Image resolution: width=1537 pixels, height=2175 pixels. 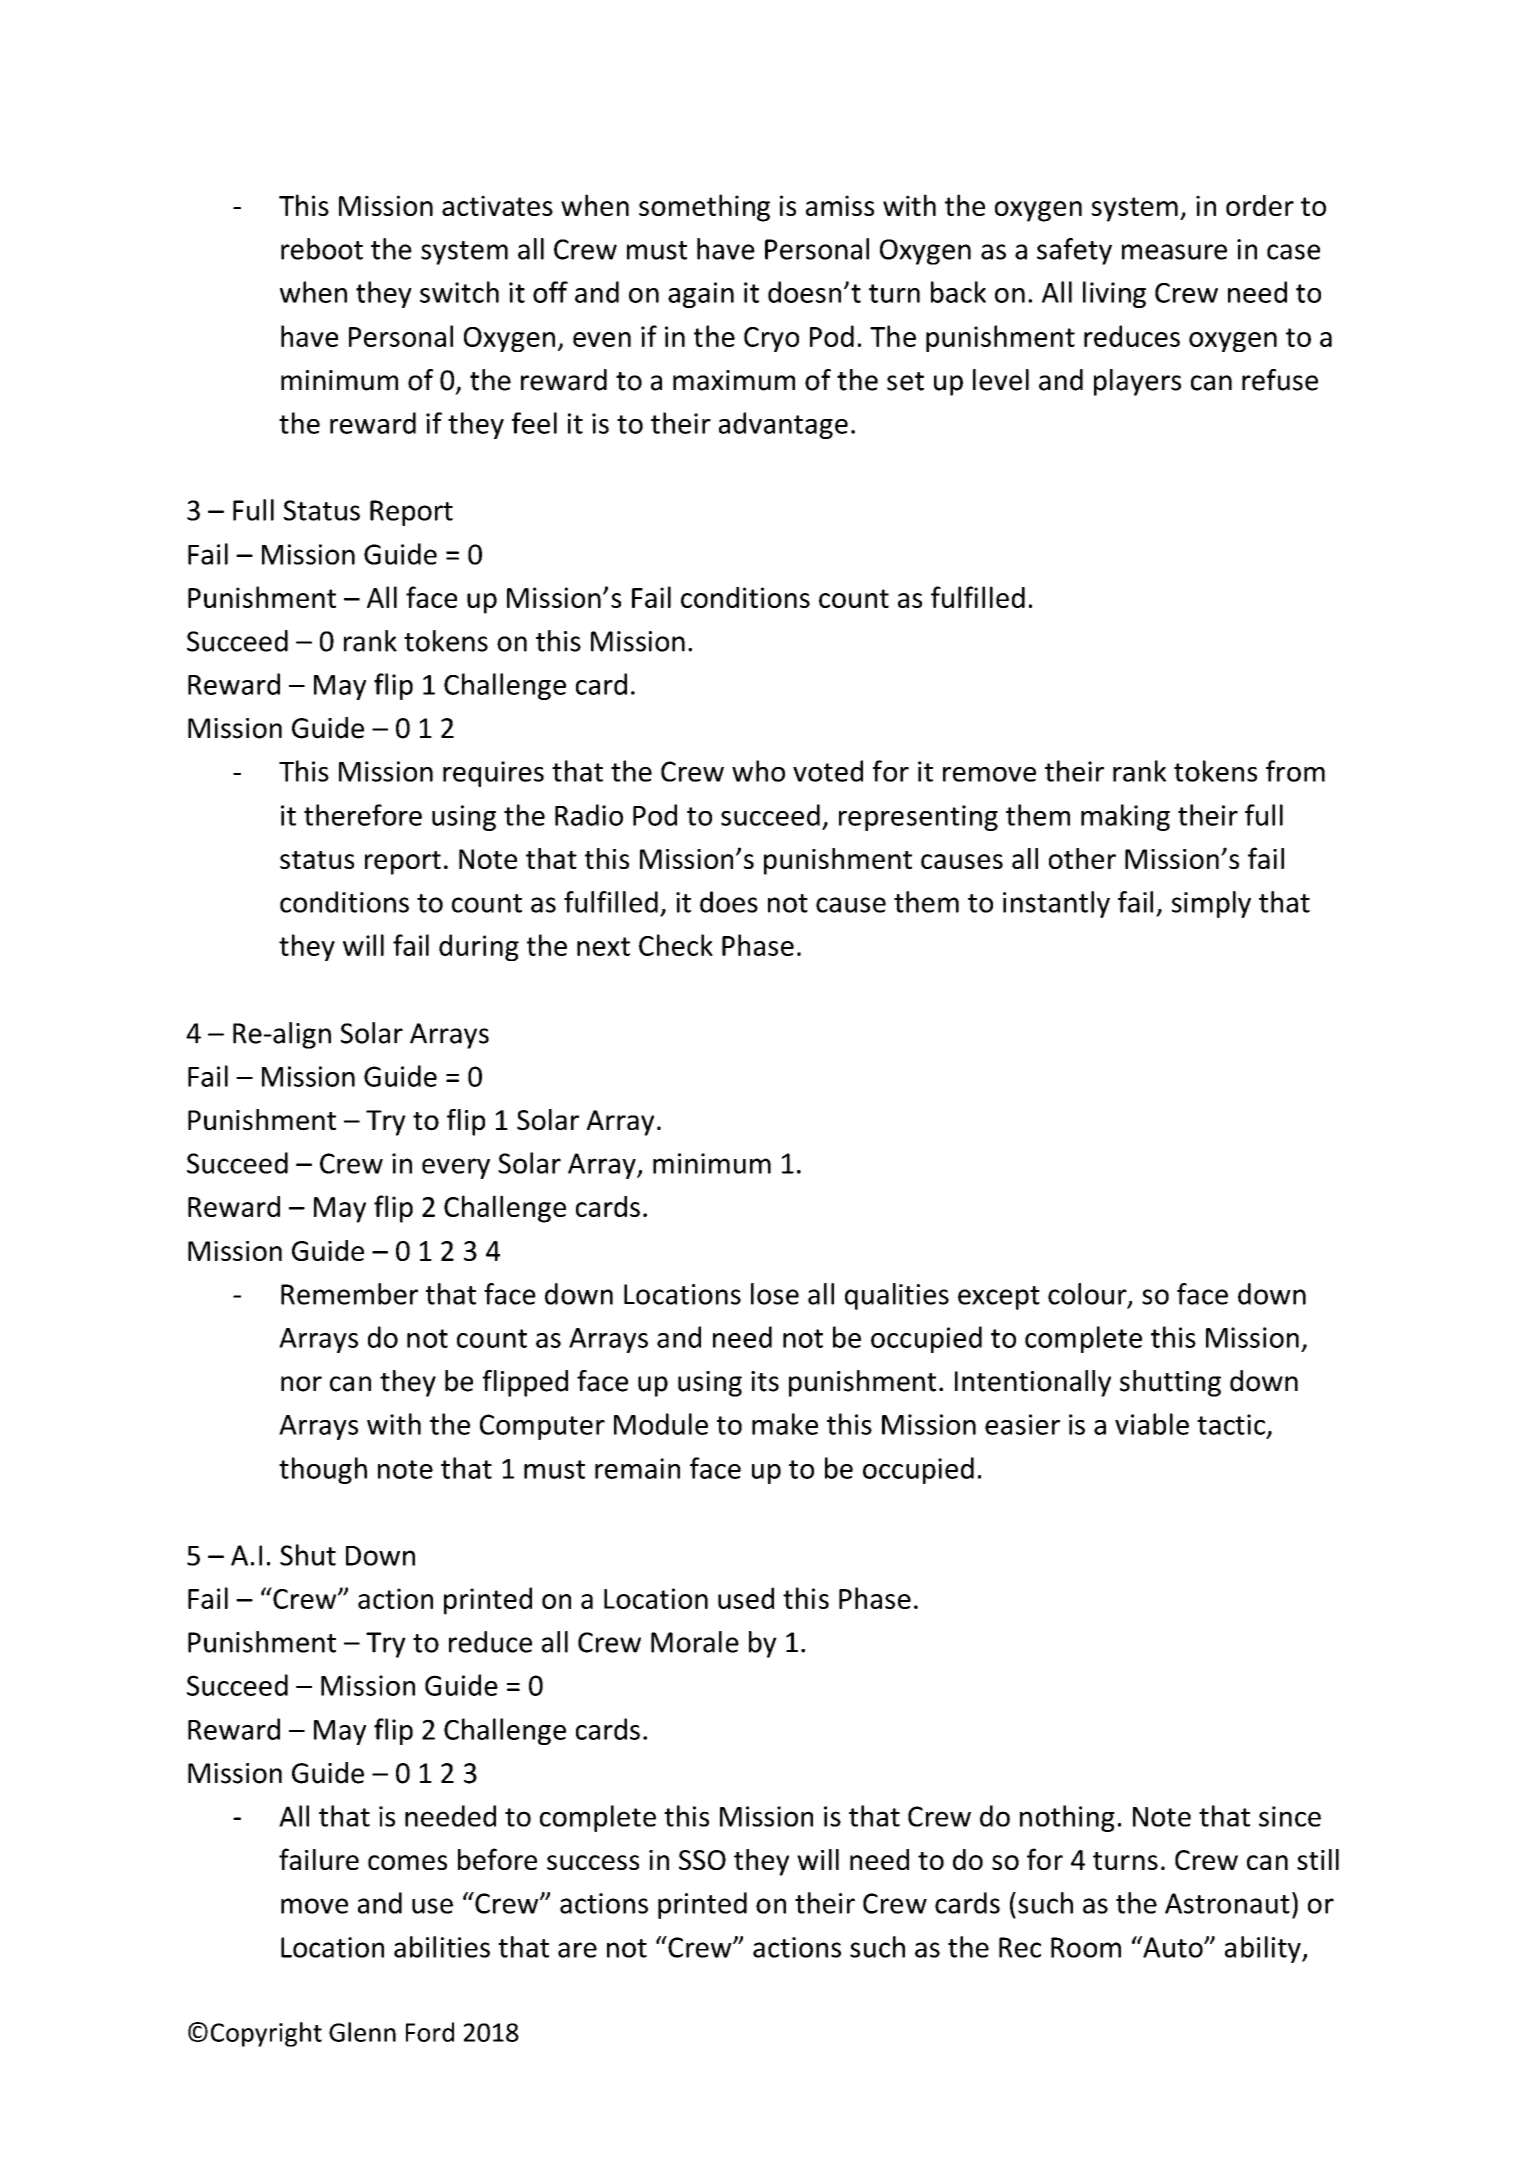 I want to click on abilities, so click(x=442, y=1947).
